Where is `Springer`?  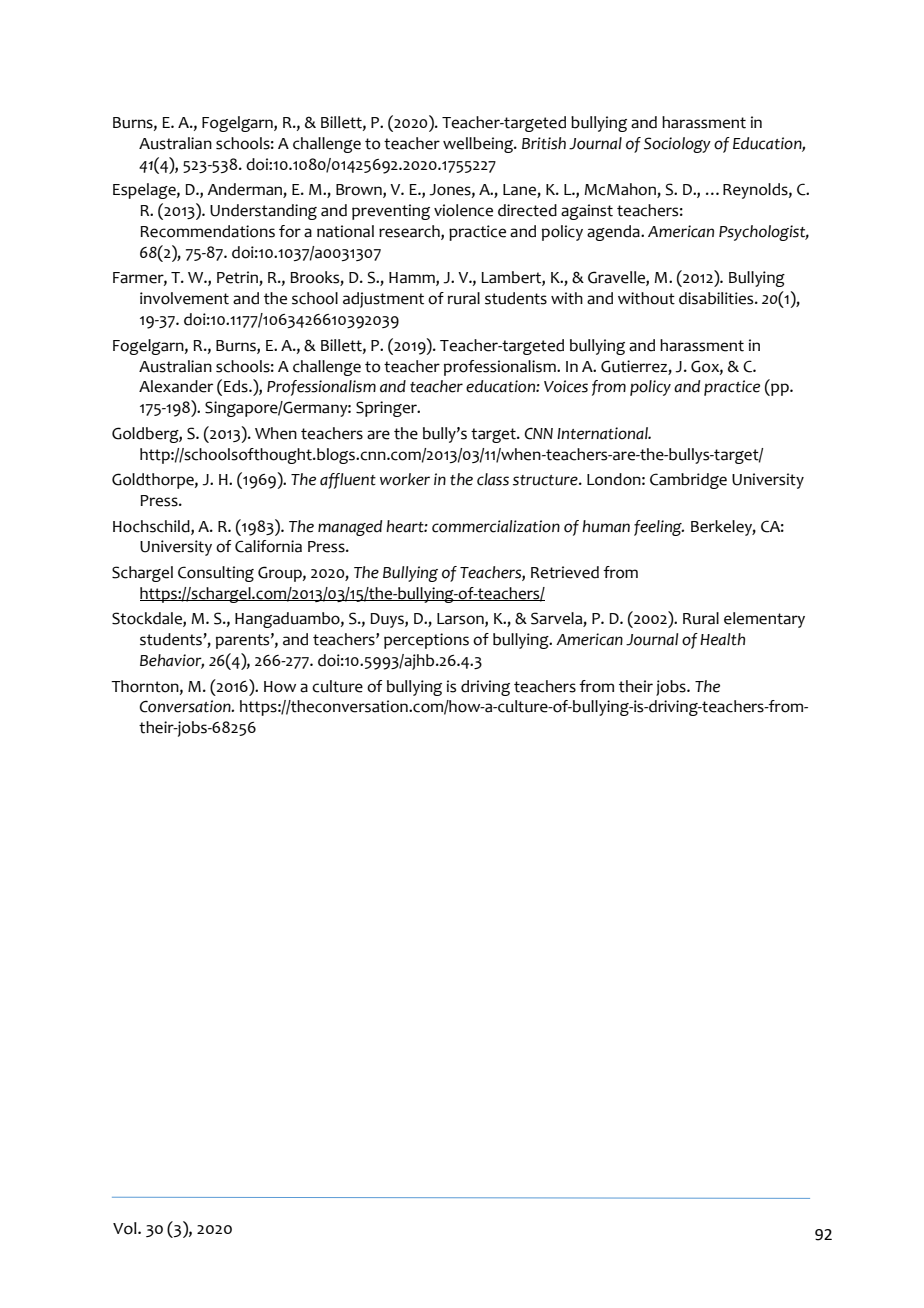 Springer is located at coordinates (387, 409).
